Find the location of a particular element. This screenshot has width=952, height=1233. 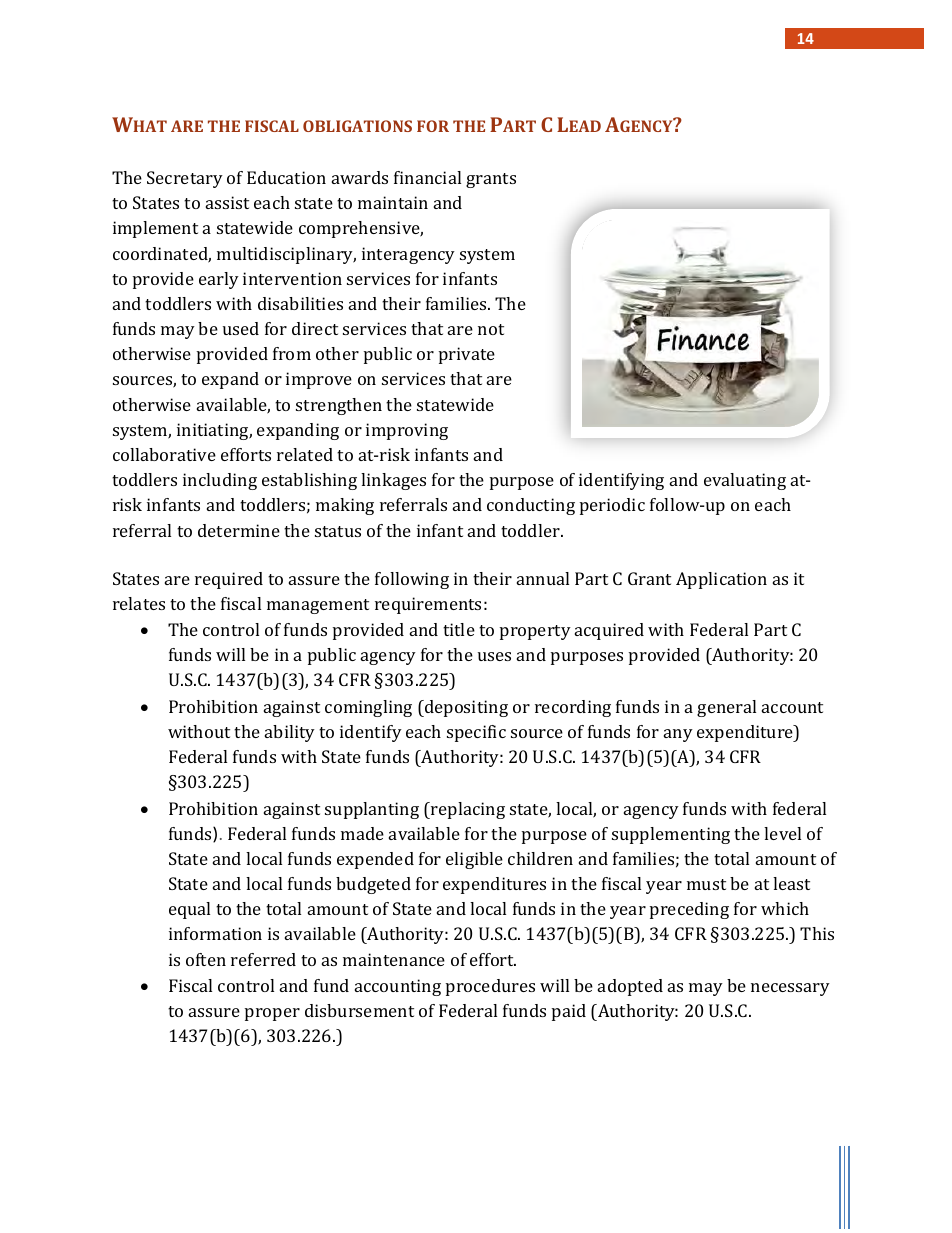

often is located at coordinates (206, 959).
